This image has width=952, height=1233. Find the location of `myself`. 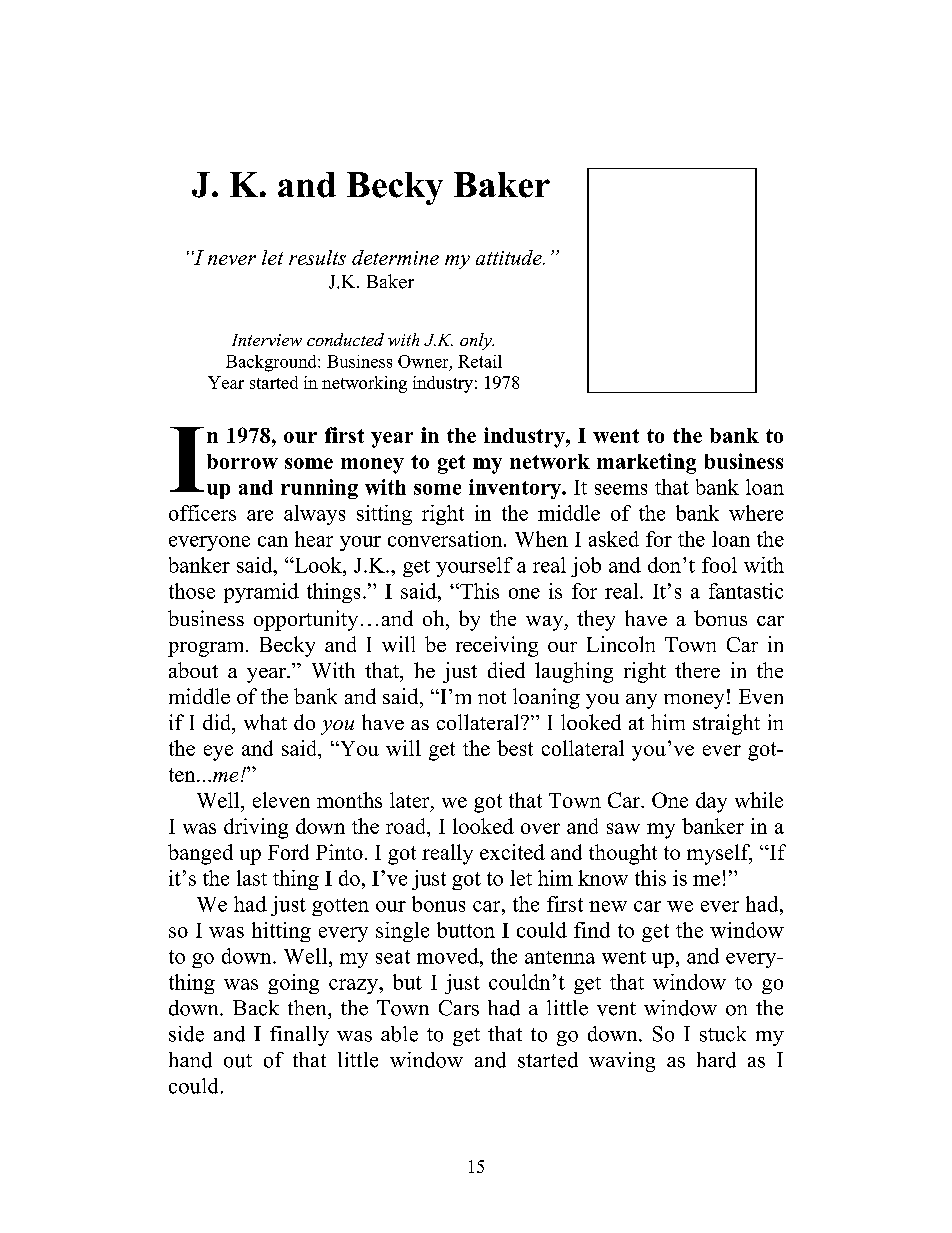

myself is located at coordinates (719, 854).
